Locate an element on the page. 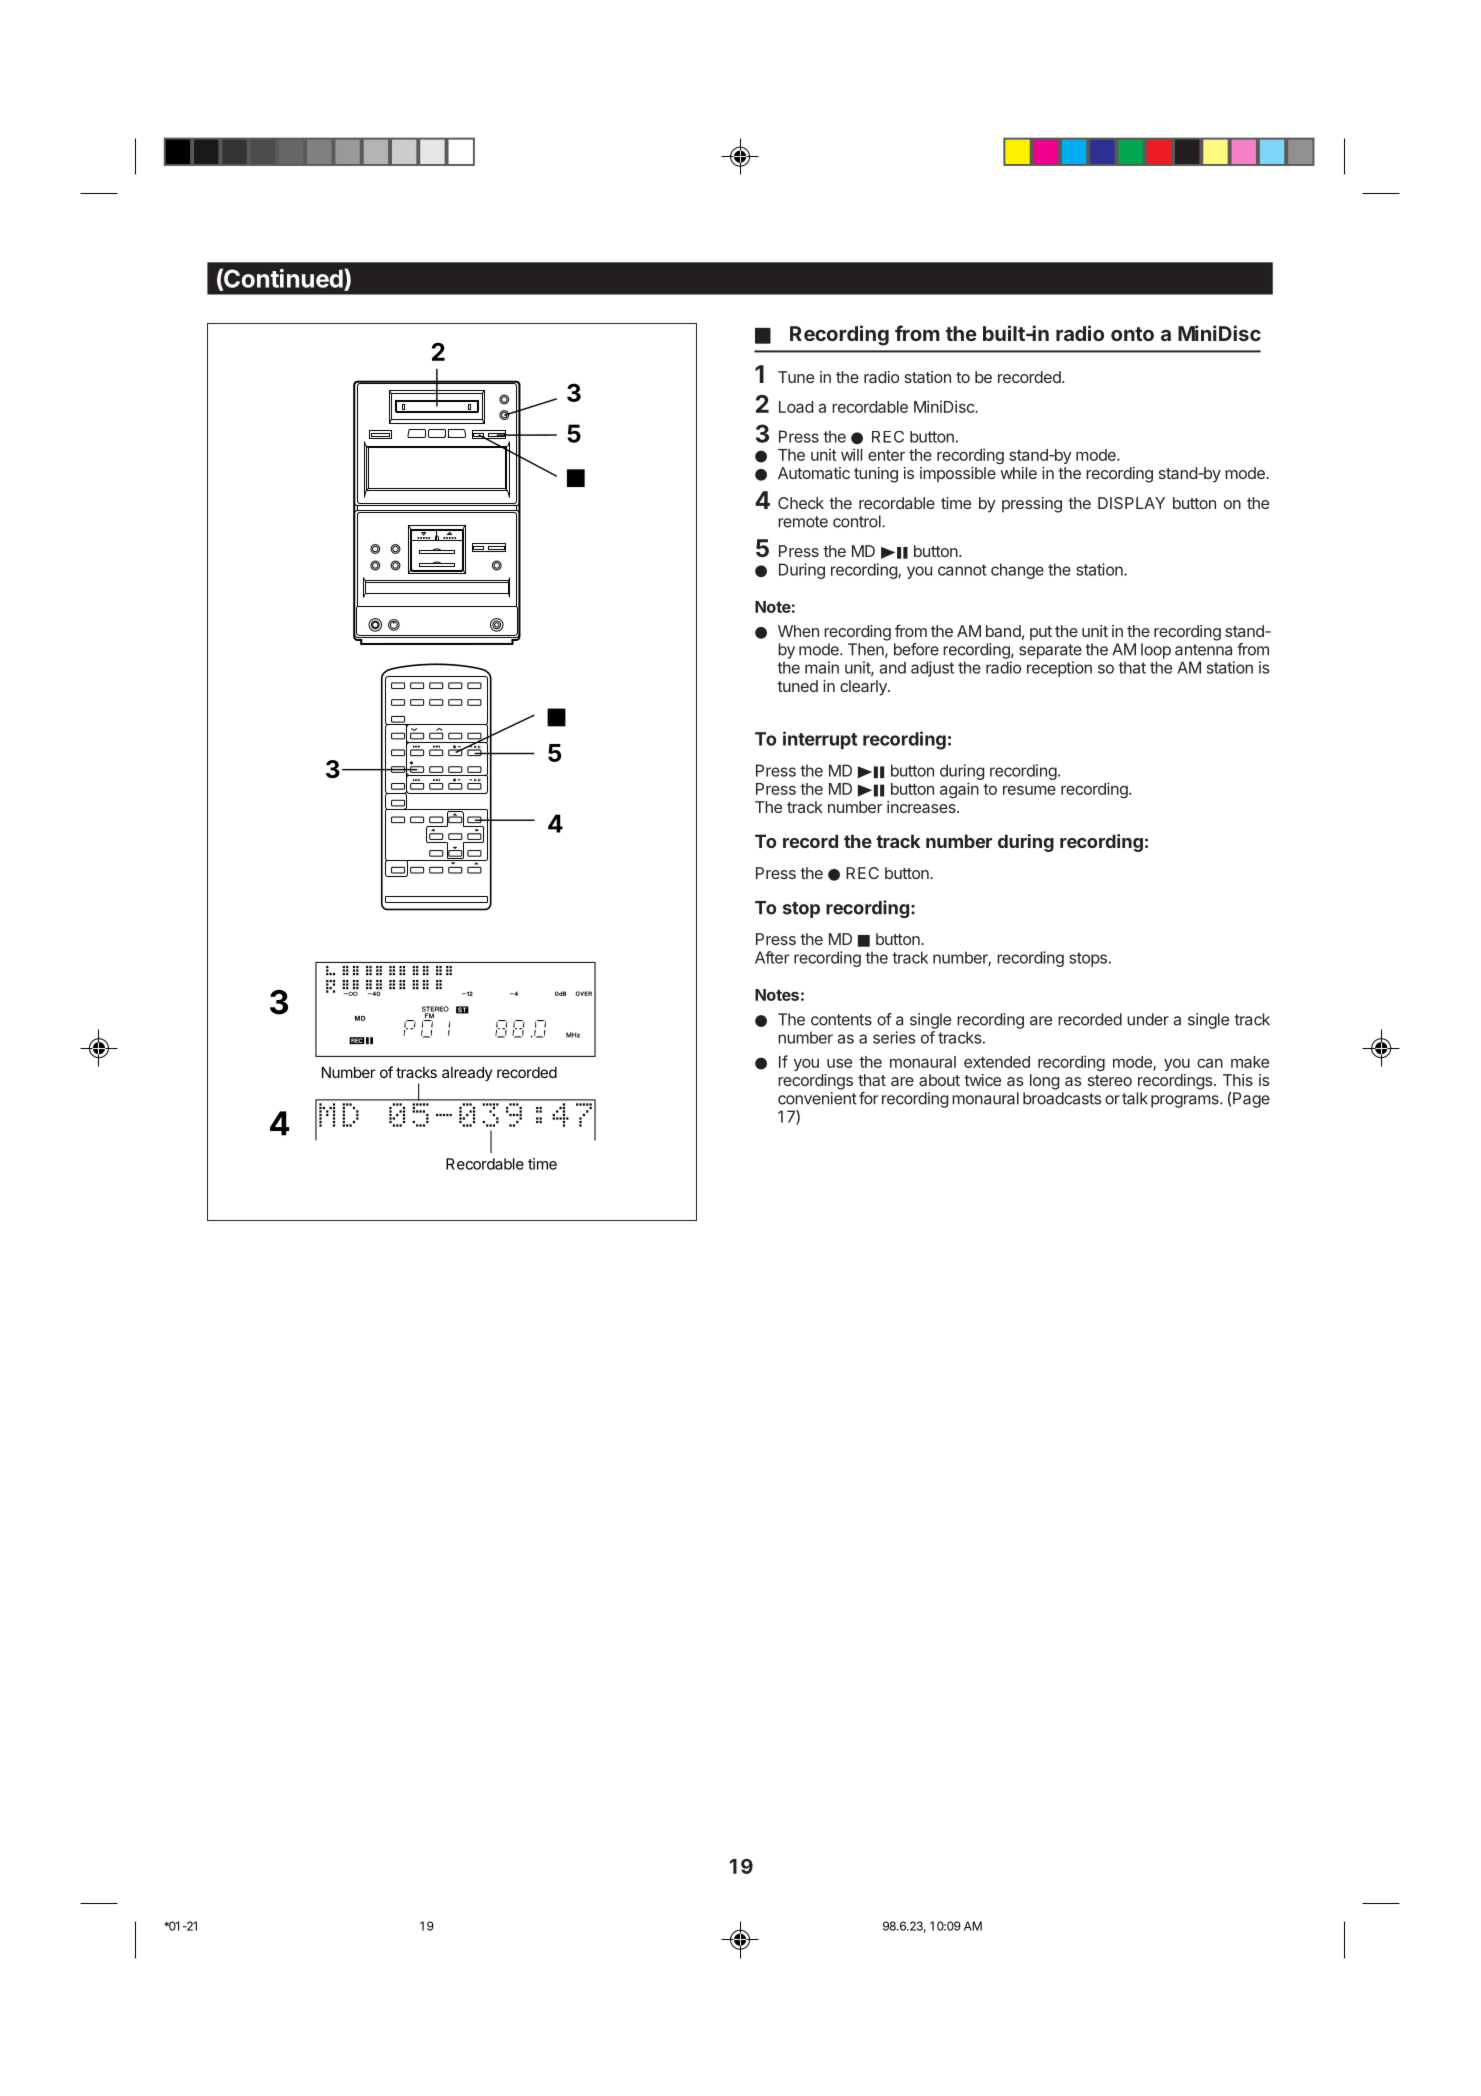  cannot is located at coordinates (962, 570).
